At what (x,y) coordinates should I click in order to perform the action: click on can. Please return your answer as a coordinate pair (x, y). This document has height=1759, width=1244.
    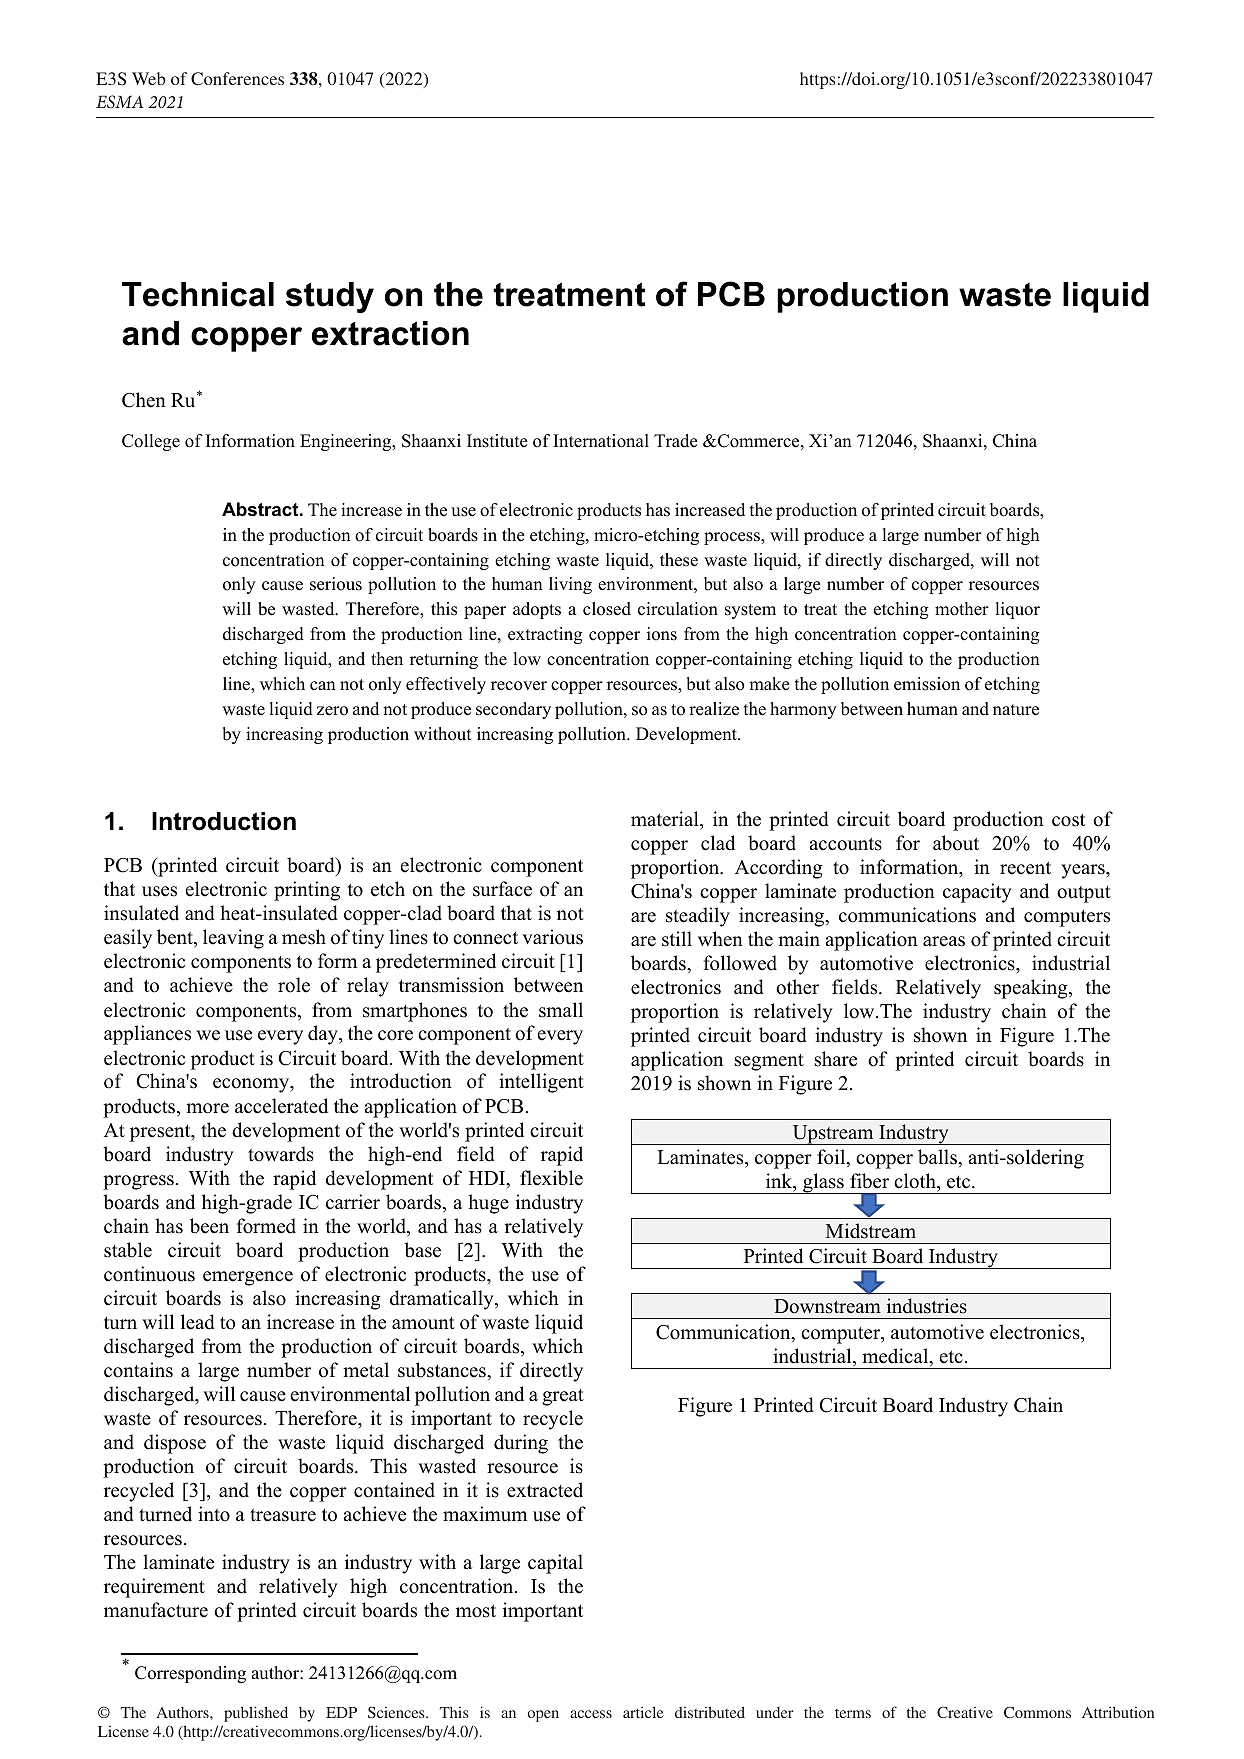
    Looking at the image, I should click on (323, 686).
